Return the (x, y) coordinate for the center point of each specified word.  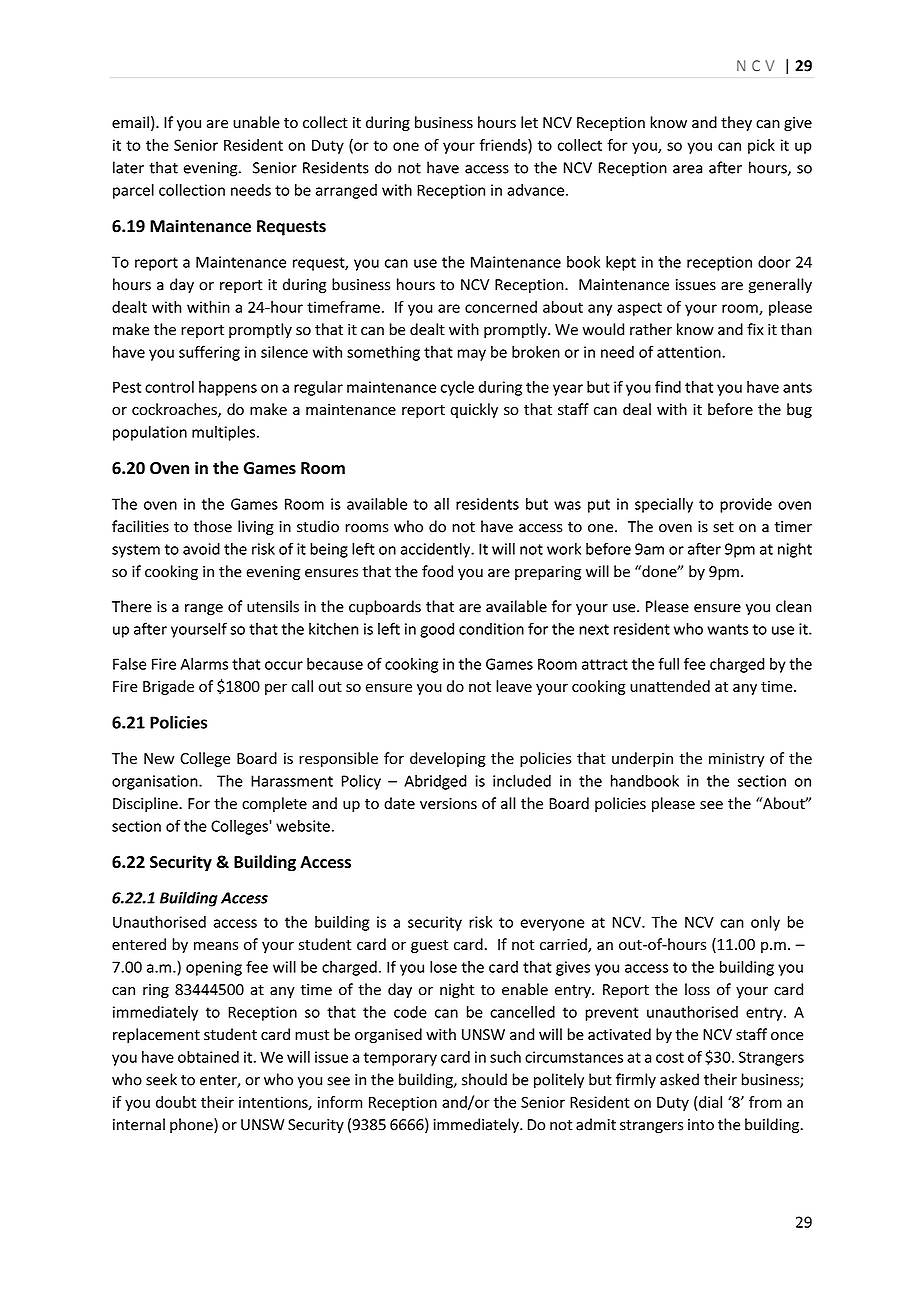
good (437, 630)
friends (504, 146)
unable (256, 122)
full (668, 663)
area (688, 169)
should (484, 1079)
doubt (176, 1102)
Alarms (204, 664)
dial (710, 1102)
